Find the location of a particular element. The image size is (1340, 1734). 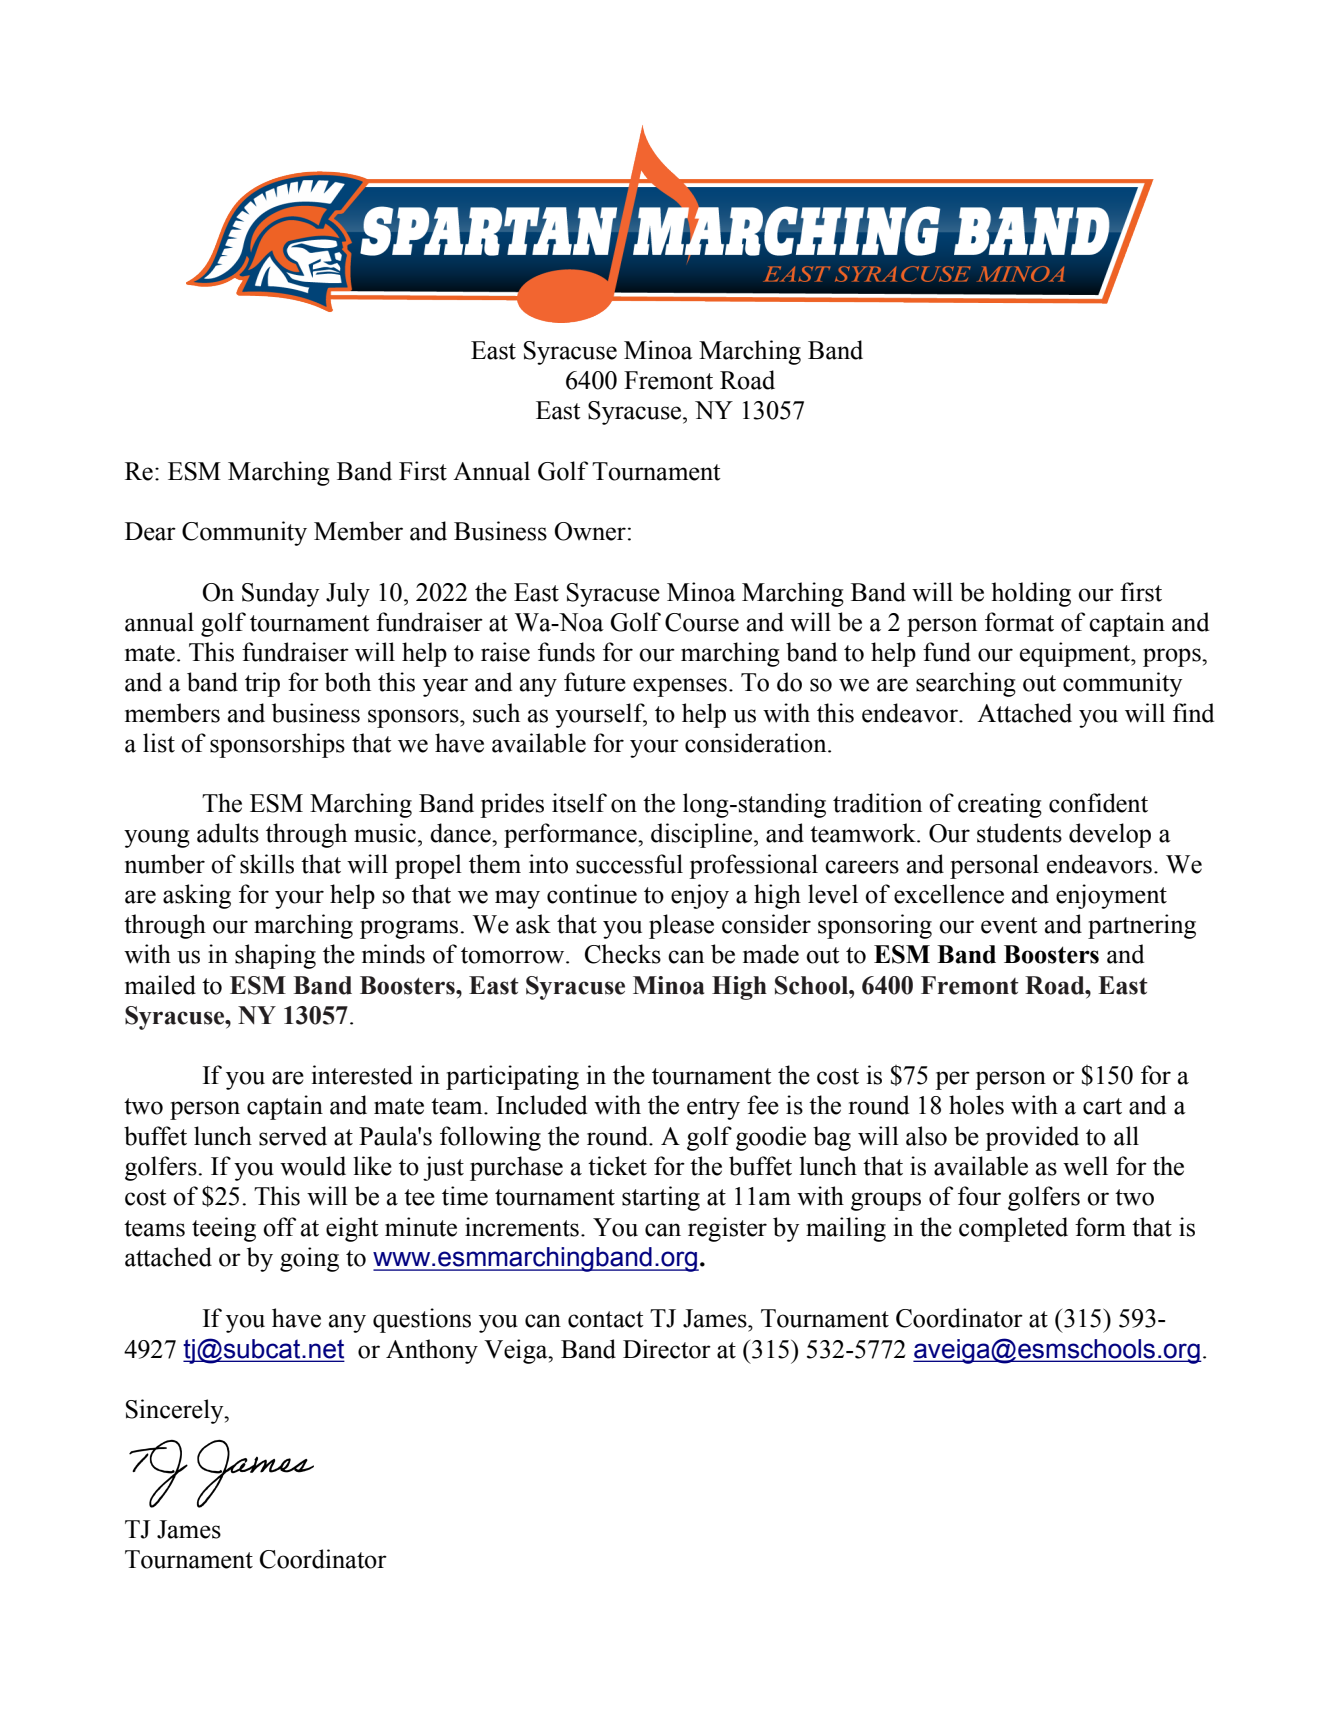

event is located at coordinates (1009, 925).
